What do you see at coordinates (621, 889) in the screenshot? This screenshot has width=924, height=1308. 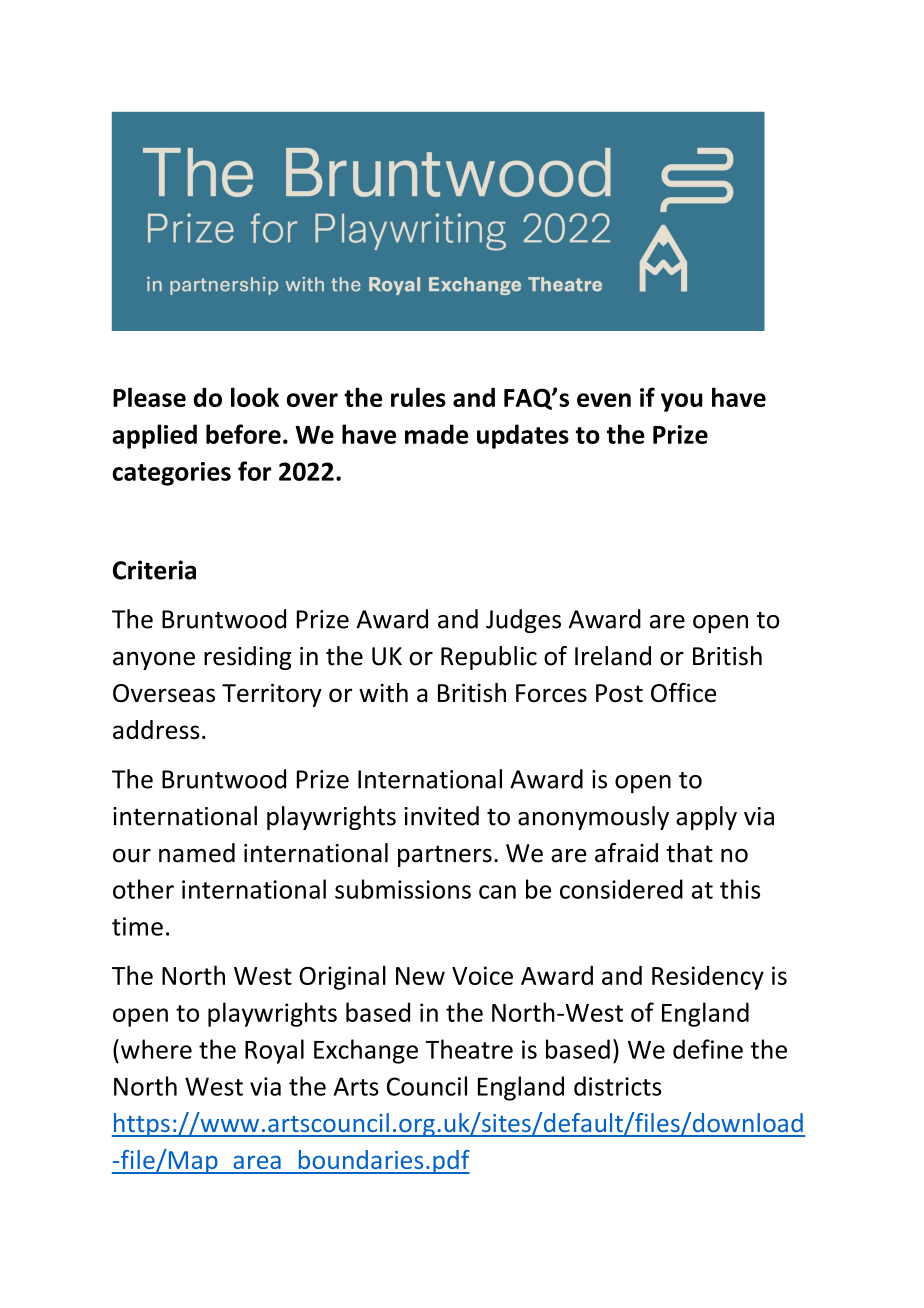 I see `considered` at bounding box center [621, 889].
